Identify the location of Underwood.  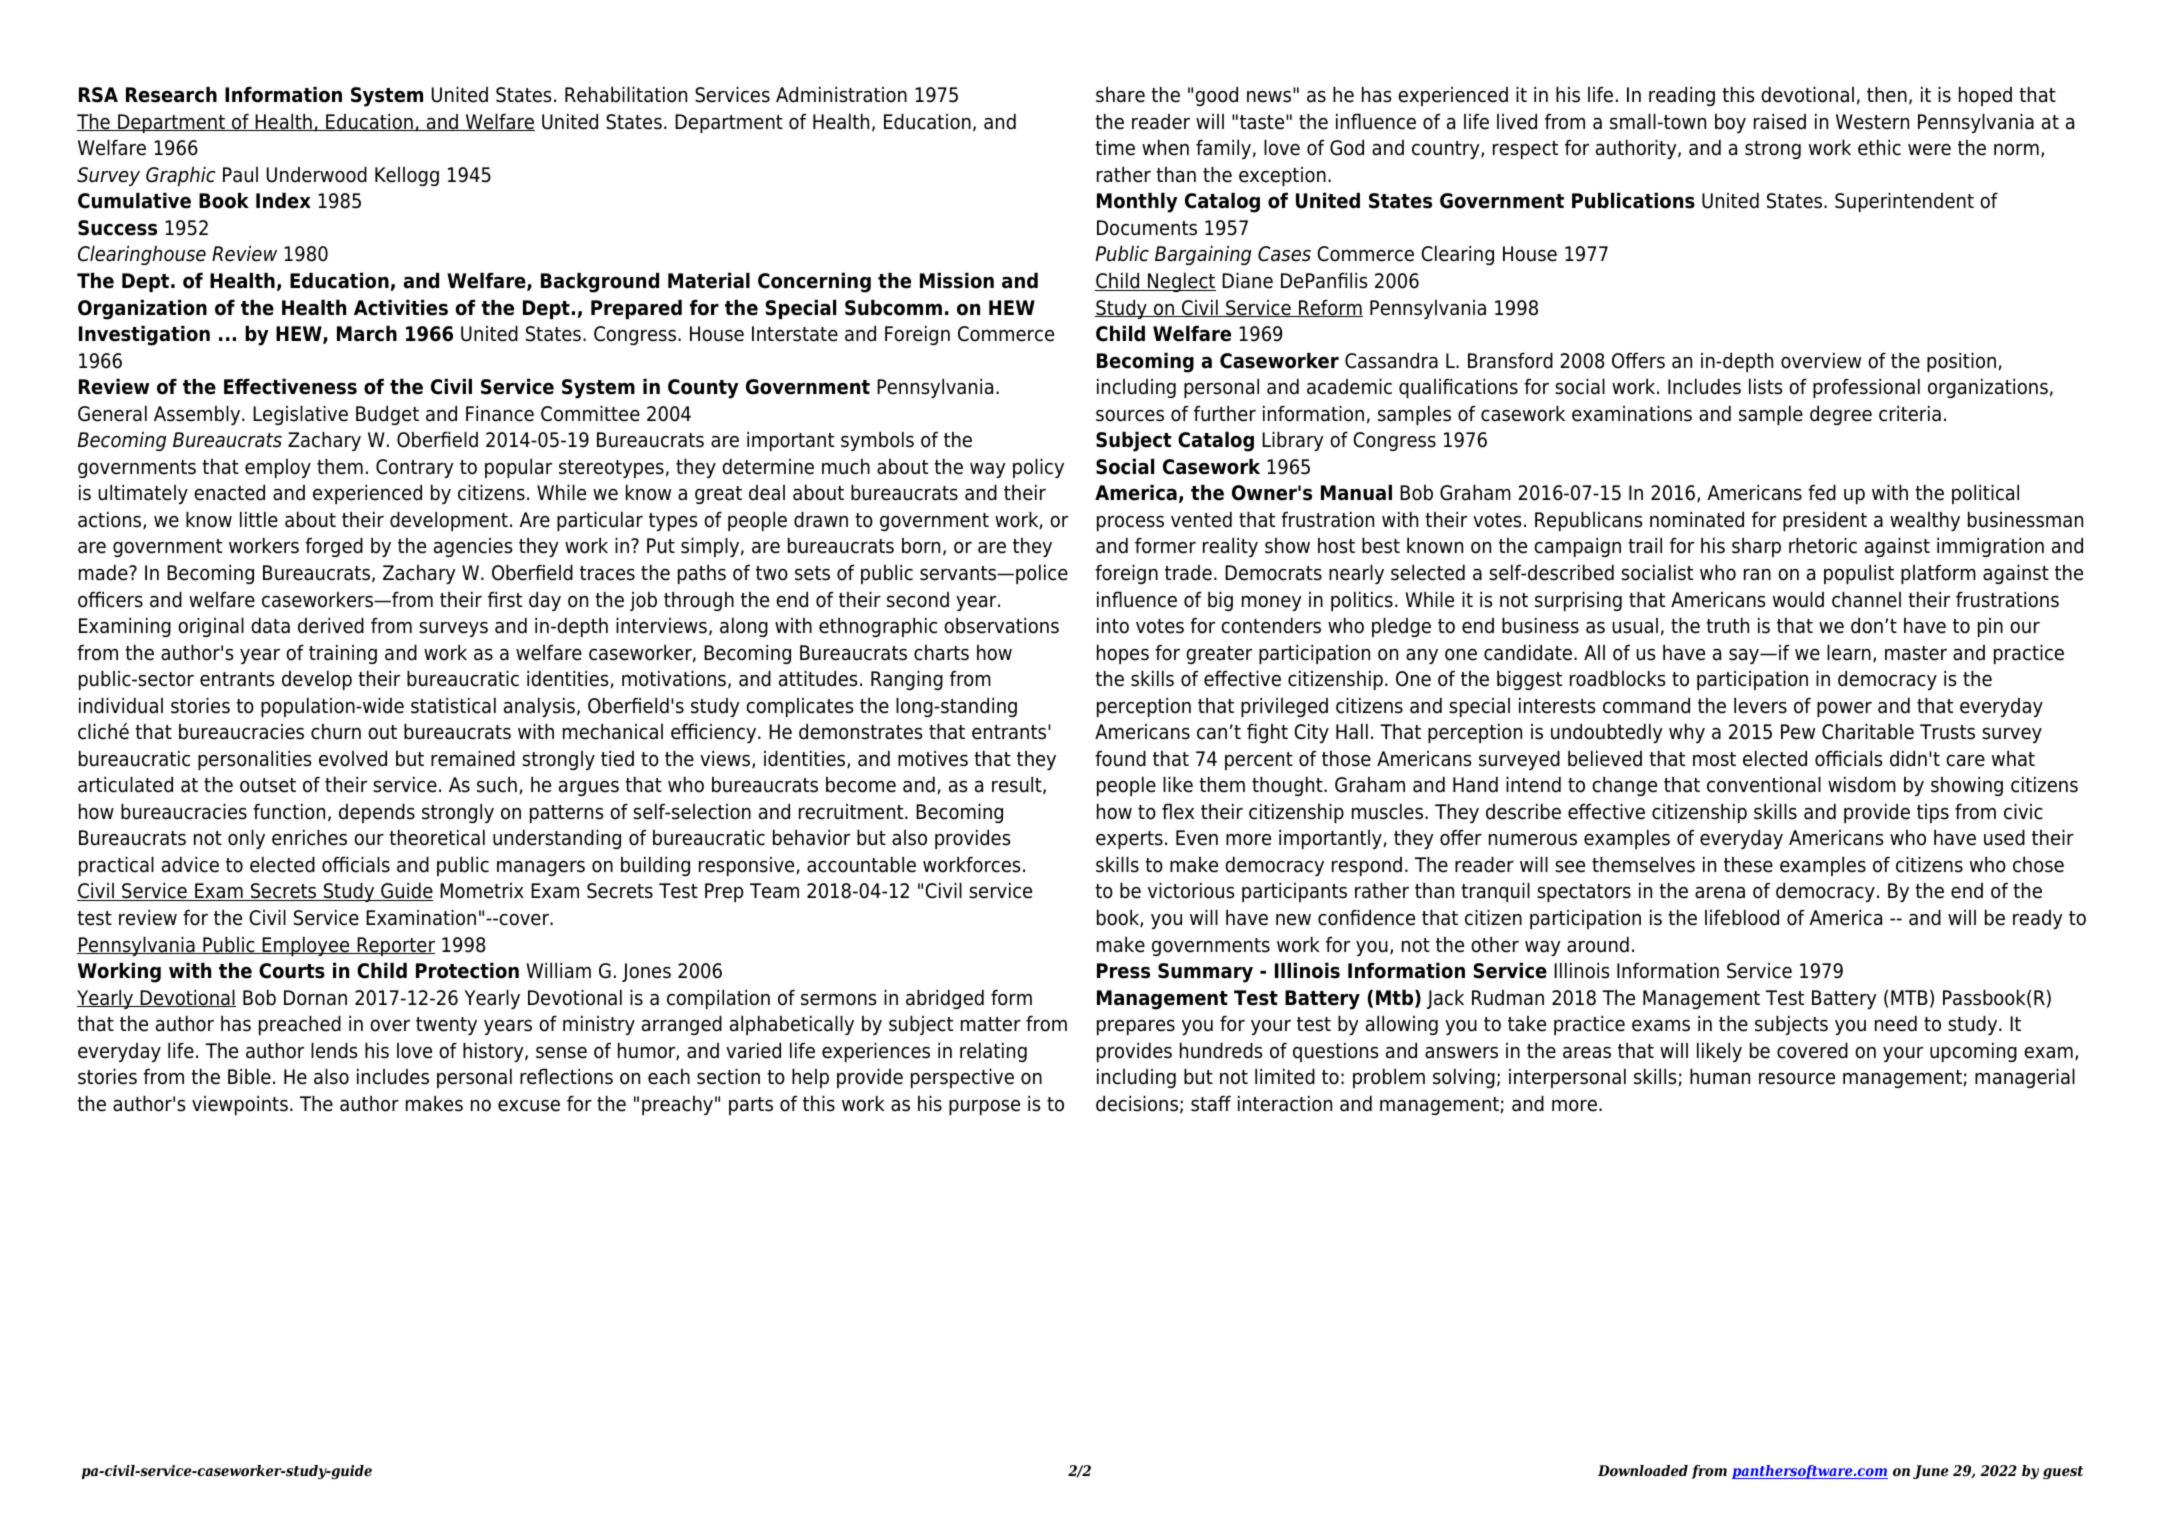
(317, 174).
